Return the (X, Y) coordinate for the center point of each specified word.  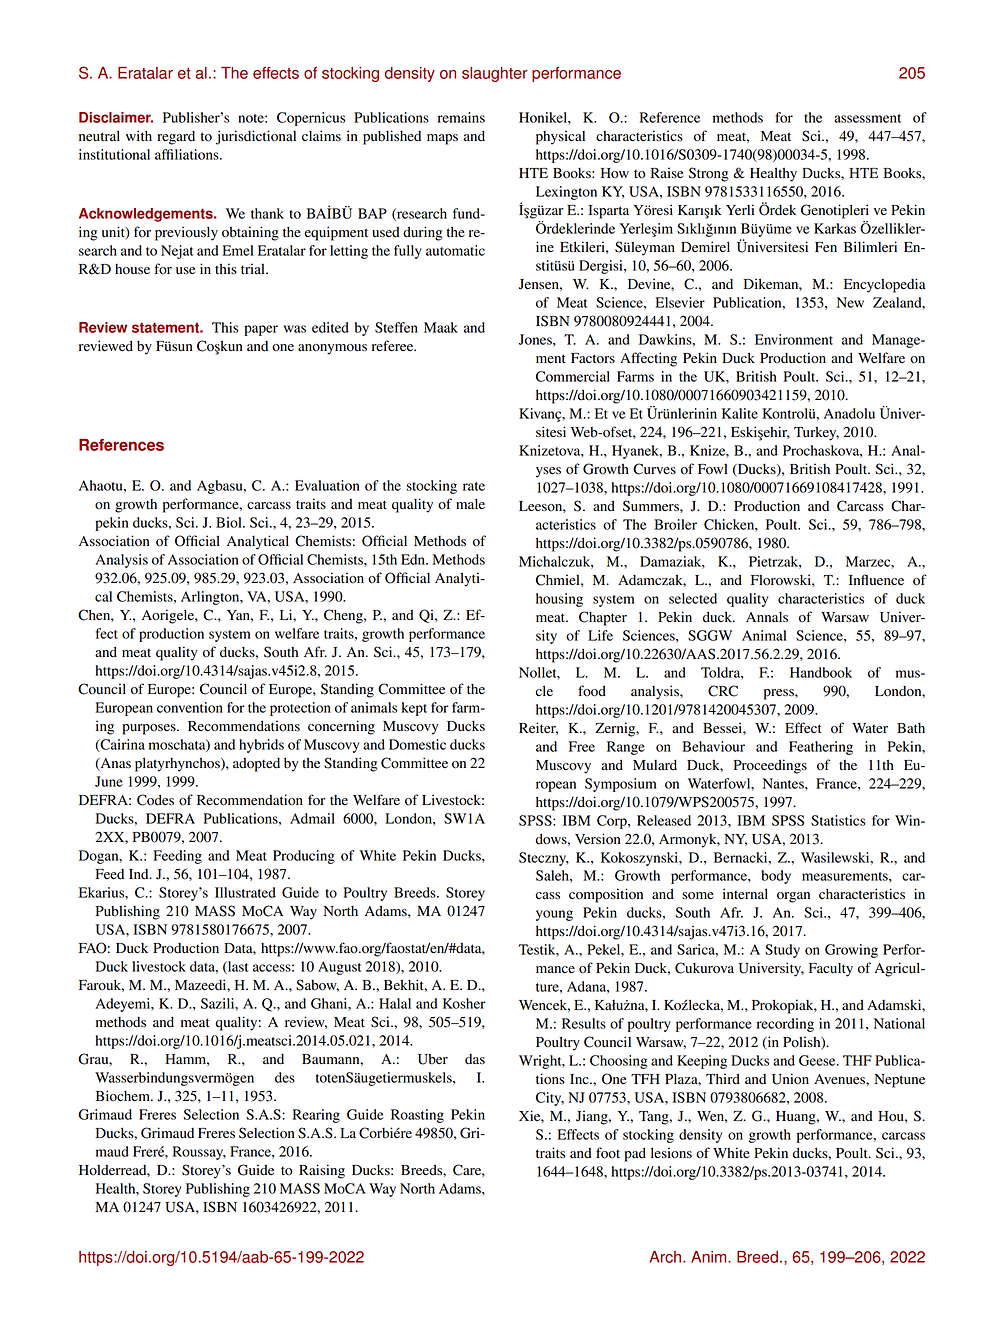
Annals (767, 617)
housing (559, 600)
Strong (709, 174)
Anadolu (849, 413)
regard (176, 138)
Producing (304, 857)
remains (461, 117)
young (554, 915)
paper (261, 330)
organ (793, 897)
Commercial (573, 376)
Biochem (124, 1096)
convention (190, 707)
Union (790, 1079)
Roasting (417, 1116)
